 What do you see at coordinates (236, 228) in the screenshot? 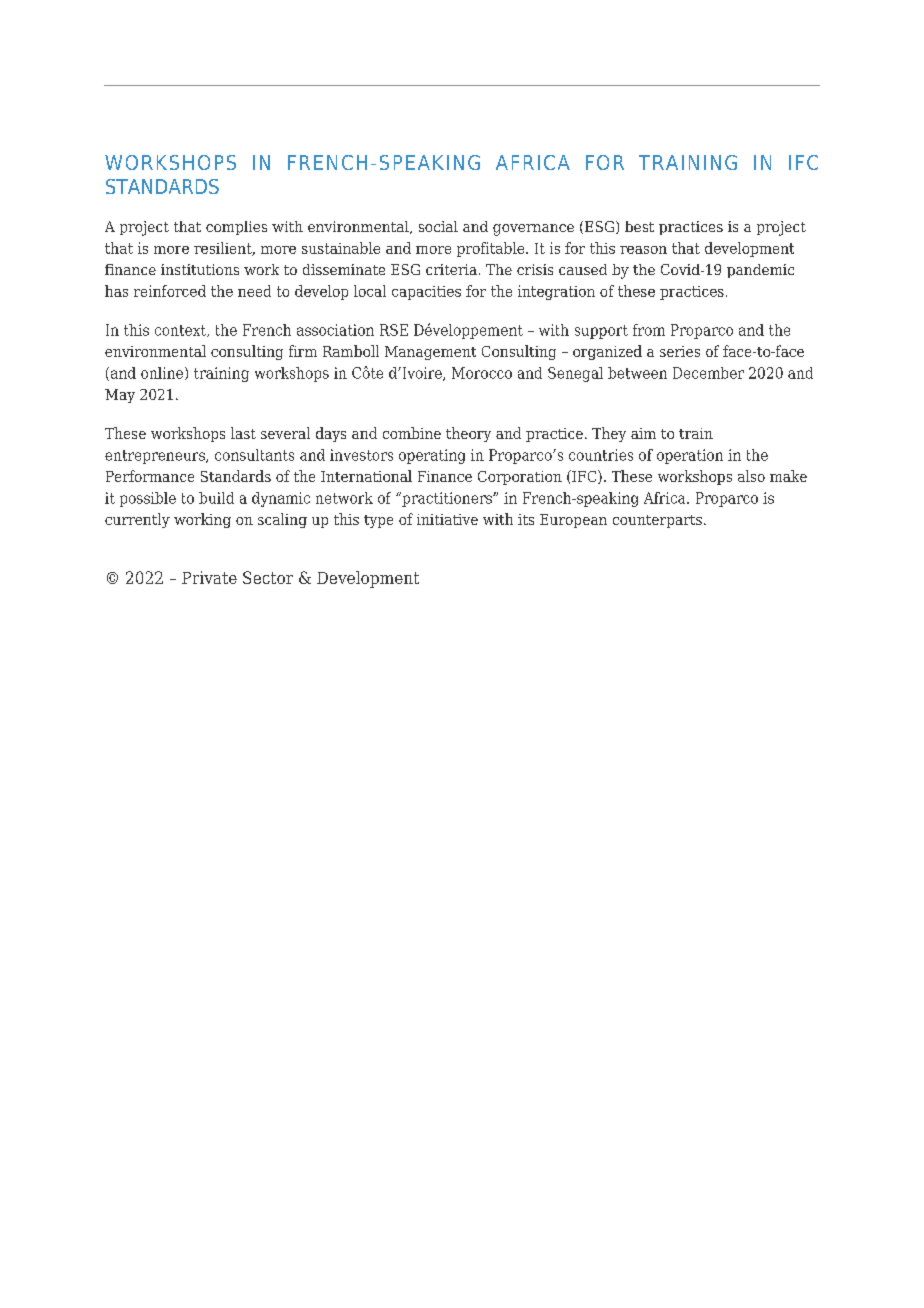
I see `complies` at bounding box center [236, 228].
